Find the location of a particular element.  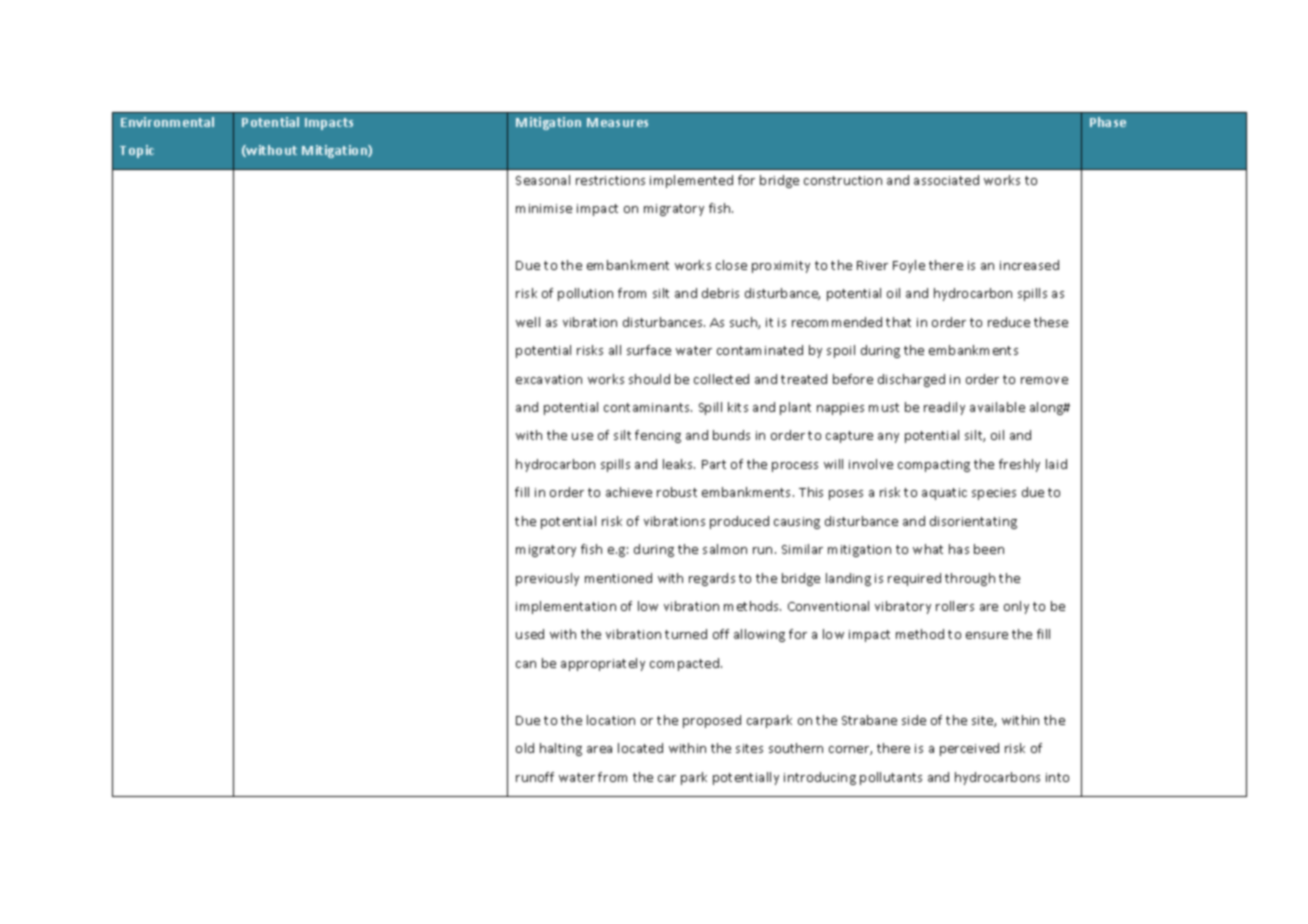

excavation is located at coordinates (549, 379).
